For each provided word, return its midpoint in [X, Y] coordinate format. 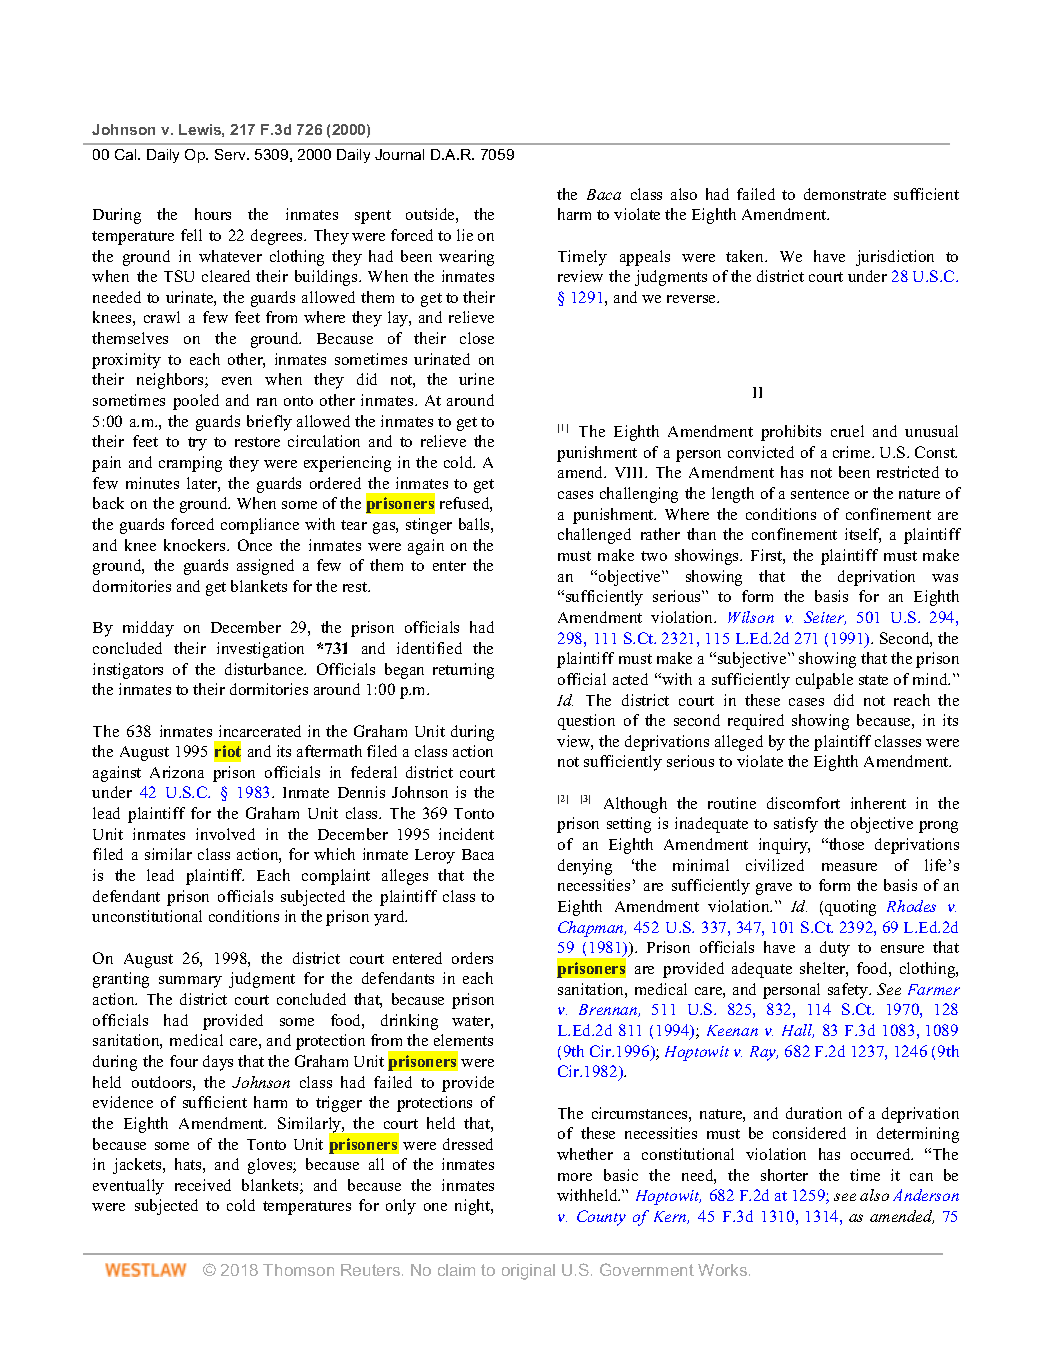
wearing [466, 258]
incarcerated [260, 731]
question [586, 722]
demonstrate [845, 194]
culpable [824, 681]
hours [213, 214]
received [203, 1185]
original [528, 1272]
